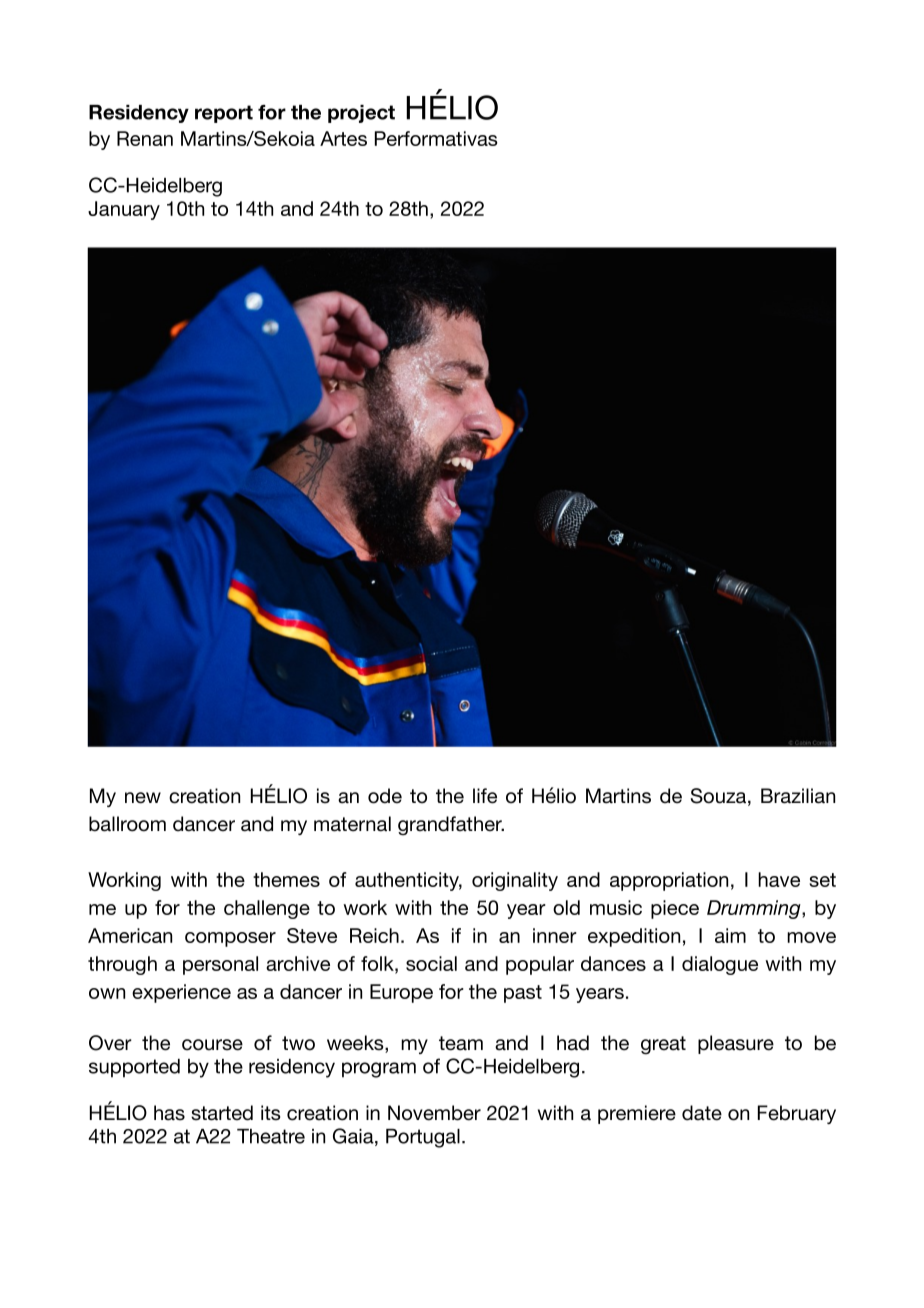 The image size is (924, 1308). I want to click on Artes, so click(343, 138).
